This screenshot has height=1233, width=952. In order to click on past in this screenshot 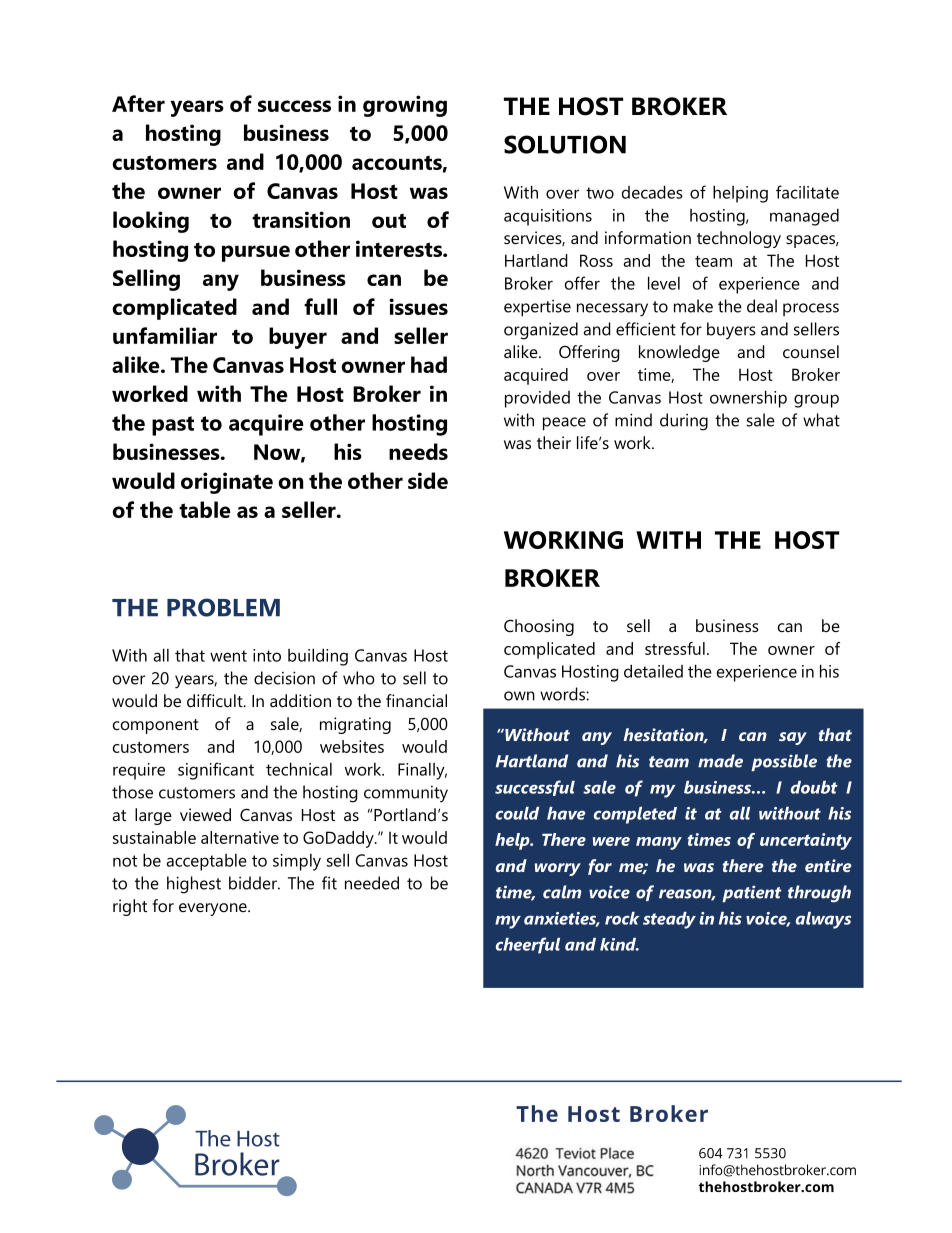, I will do `click(173, 426)`.
